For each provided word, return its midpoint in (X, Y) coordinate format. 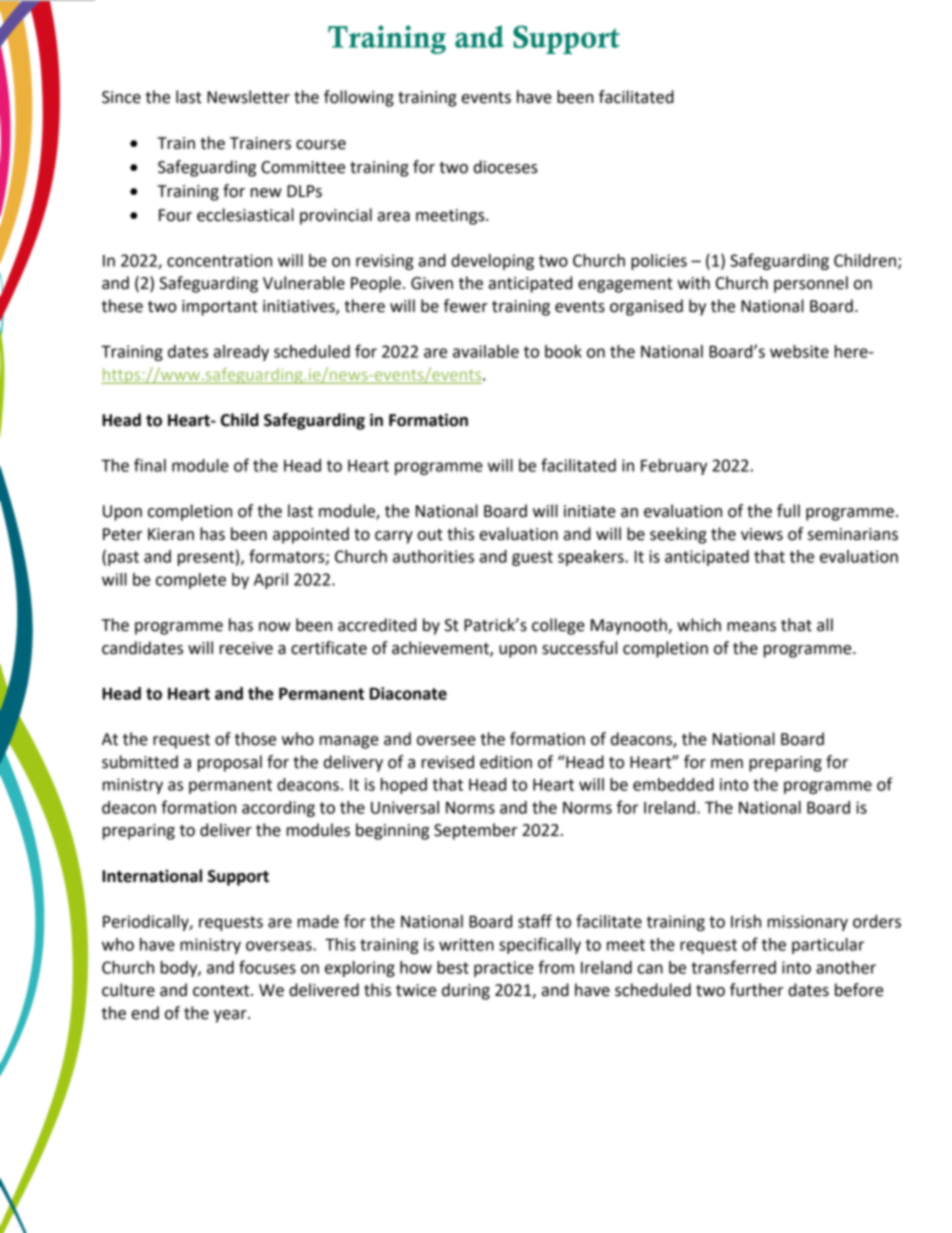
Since (121, 97)
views (762, 534)
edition (506, 762)
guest (532, 558)
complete (191, 581)
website (799, 351)
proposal (230, 763)
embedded (673, 784)
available (486, 351)
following (359, 98)
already (241, 353)
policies (659, 262)
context (222, 991)
